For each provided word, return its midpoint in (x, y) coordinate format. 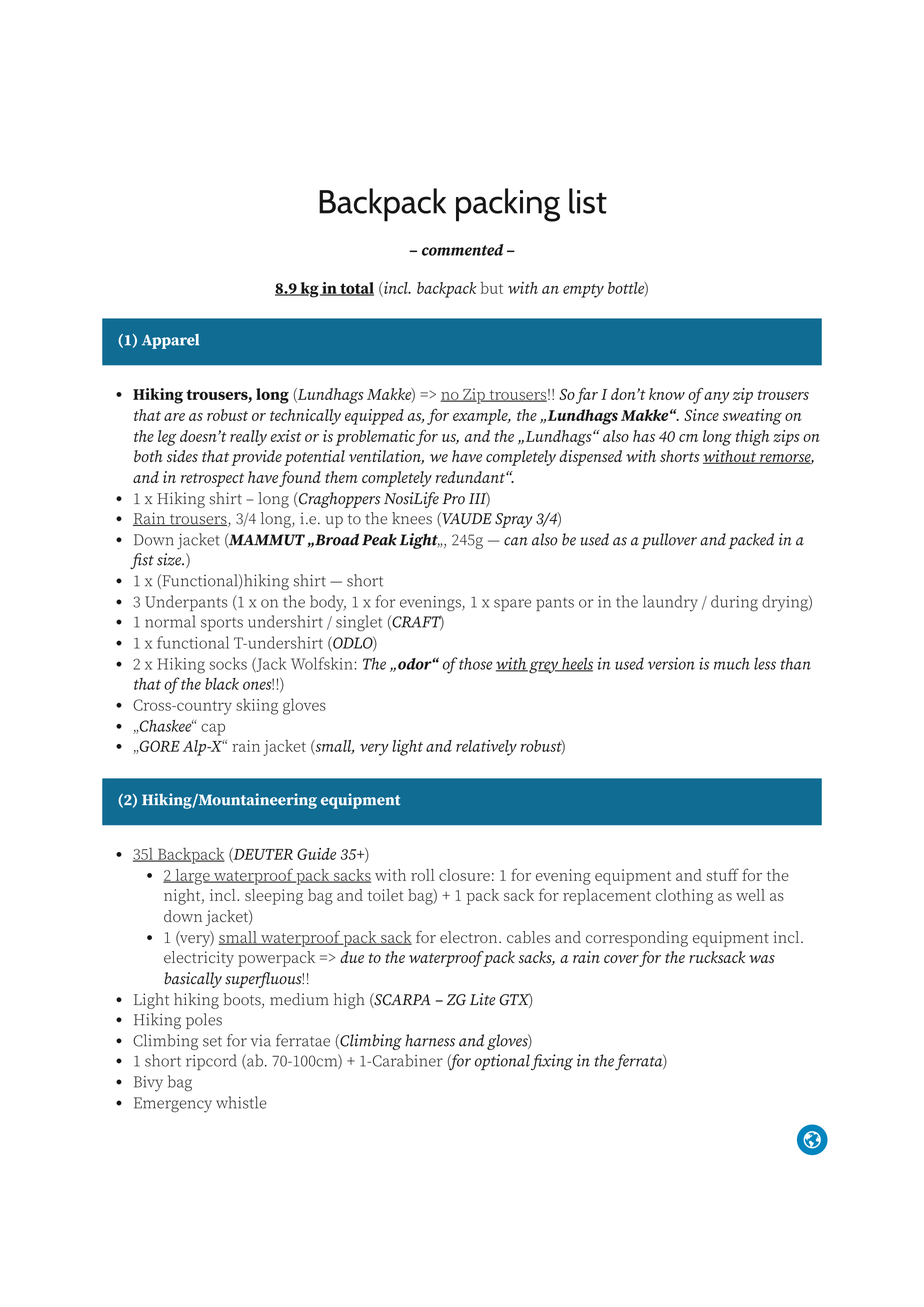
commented (462, 250)
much (732, 663)
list (588, 201)
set (212, 1041)
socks (228, 663)
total (356, 289)
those (475, 663)
